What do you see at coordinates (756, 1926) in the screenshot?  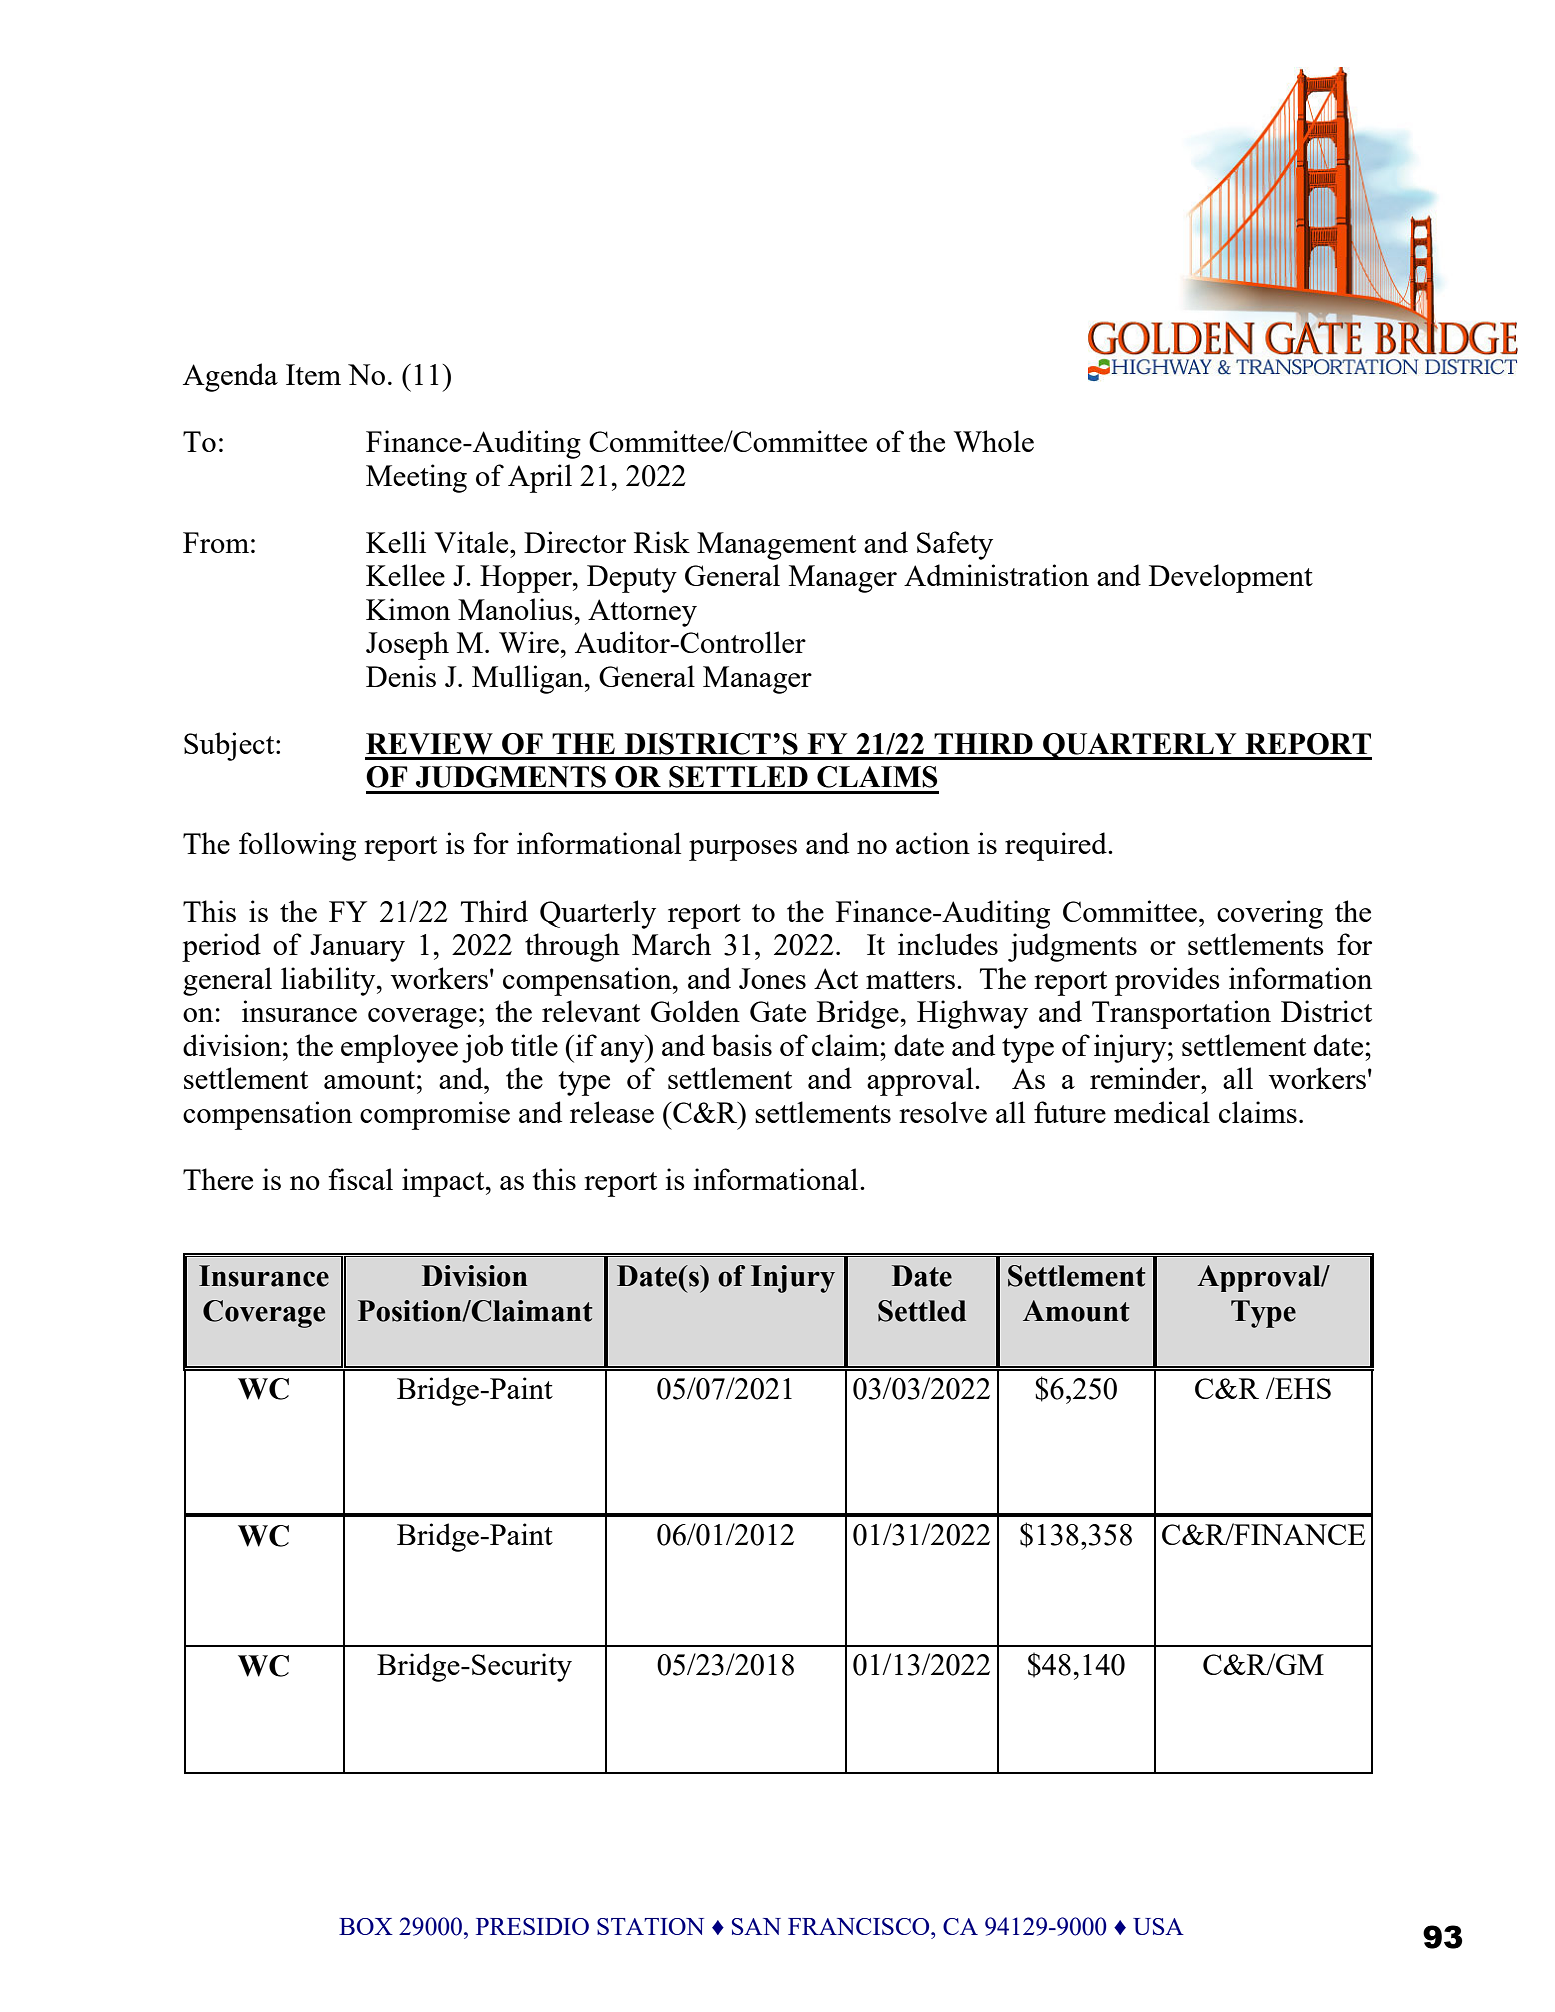 I see `SAN` at bounding box center [756, 1926].
